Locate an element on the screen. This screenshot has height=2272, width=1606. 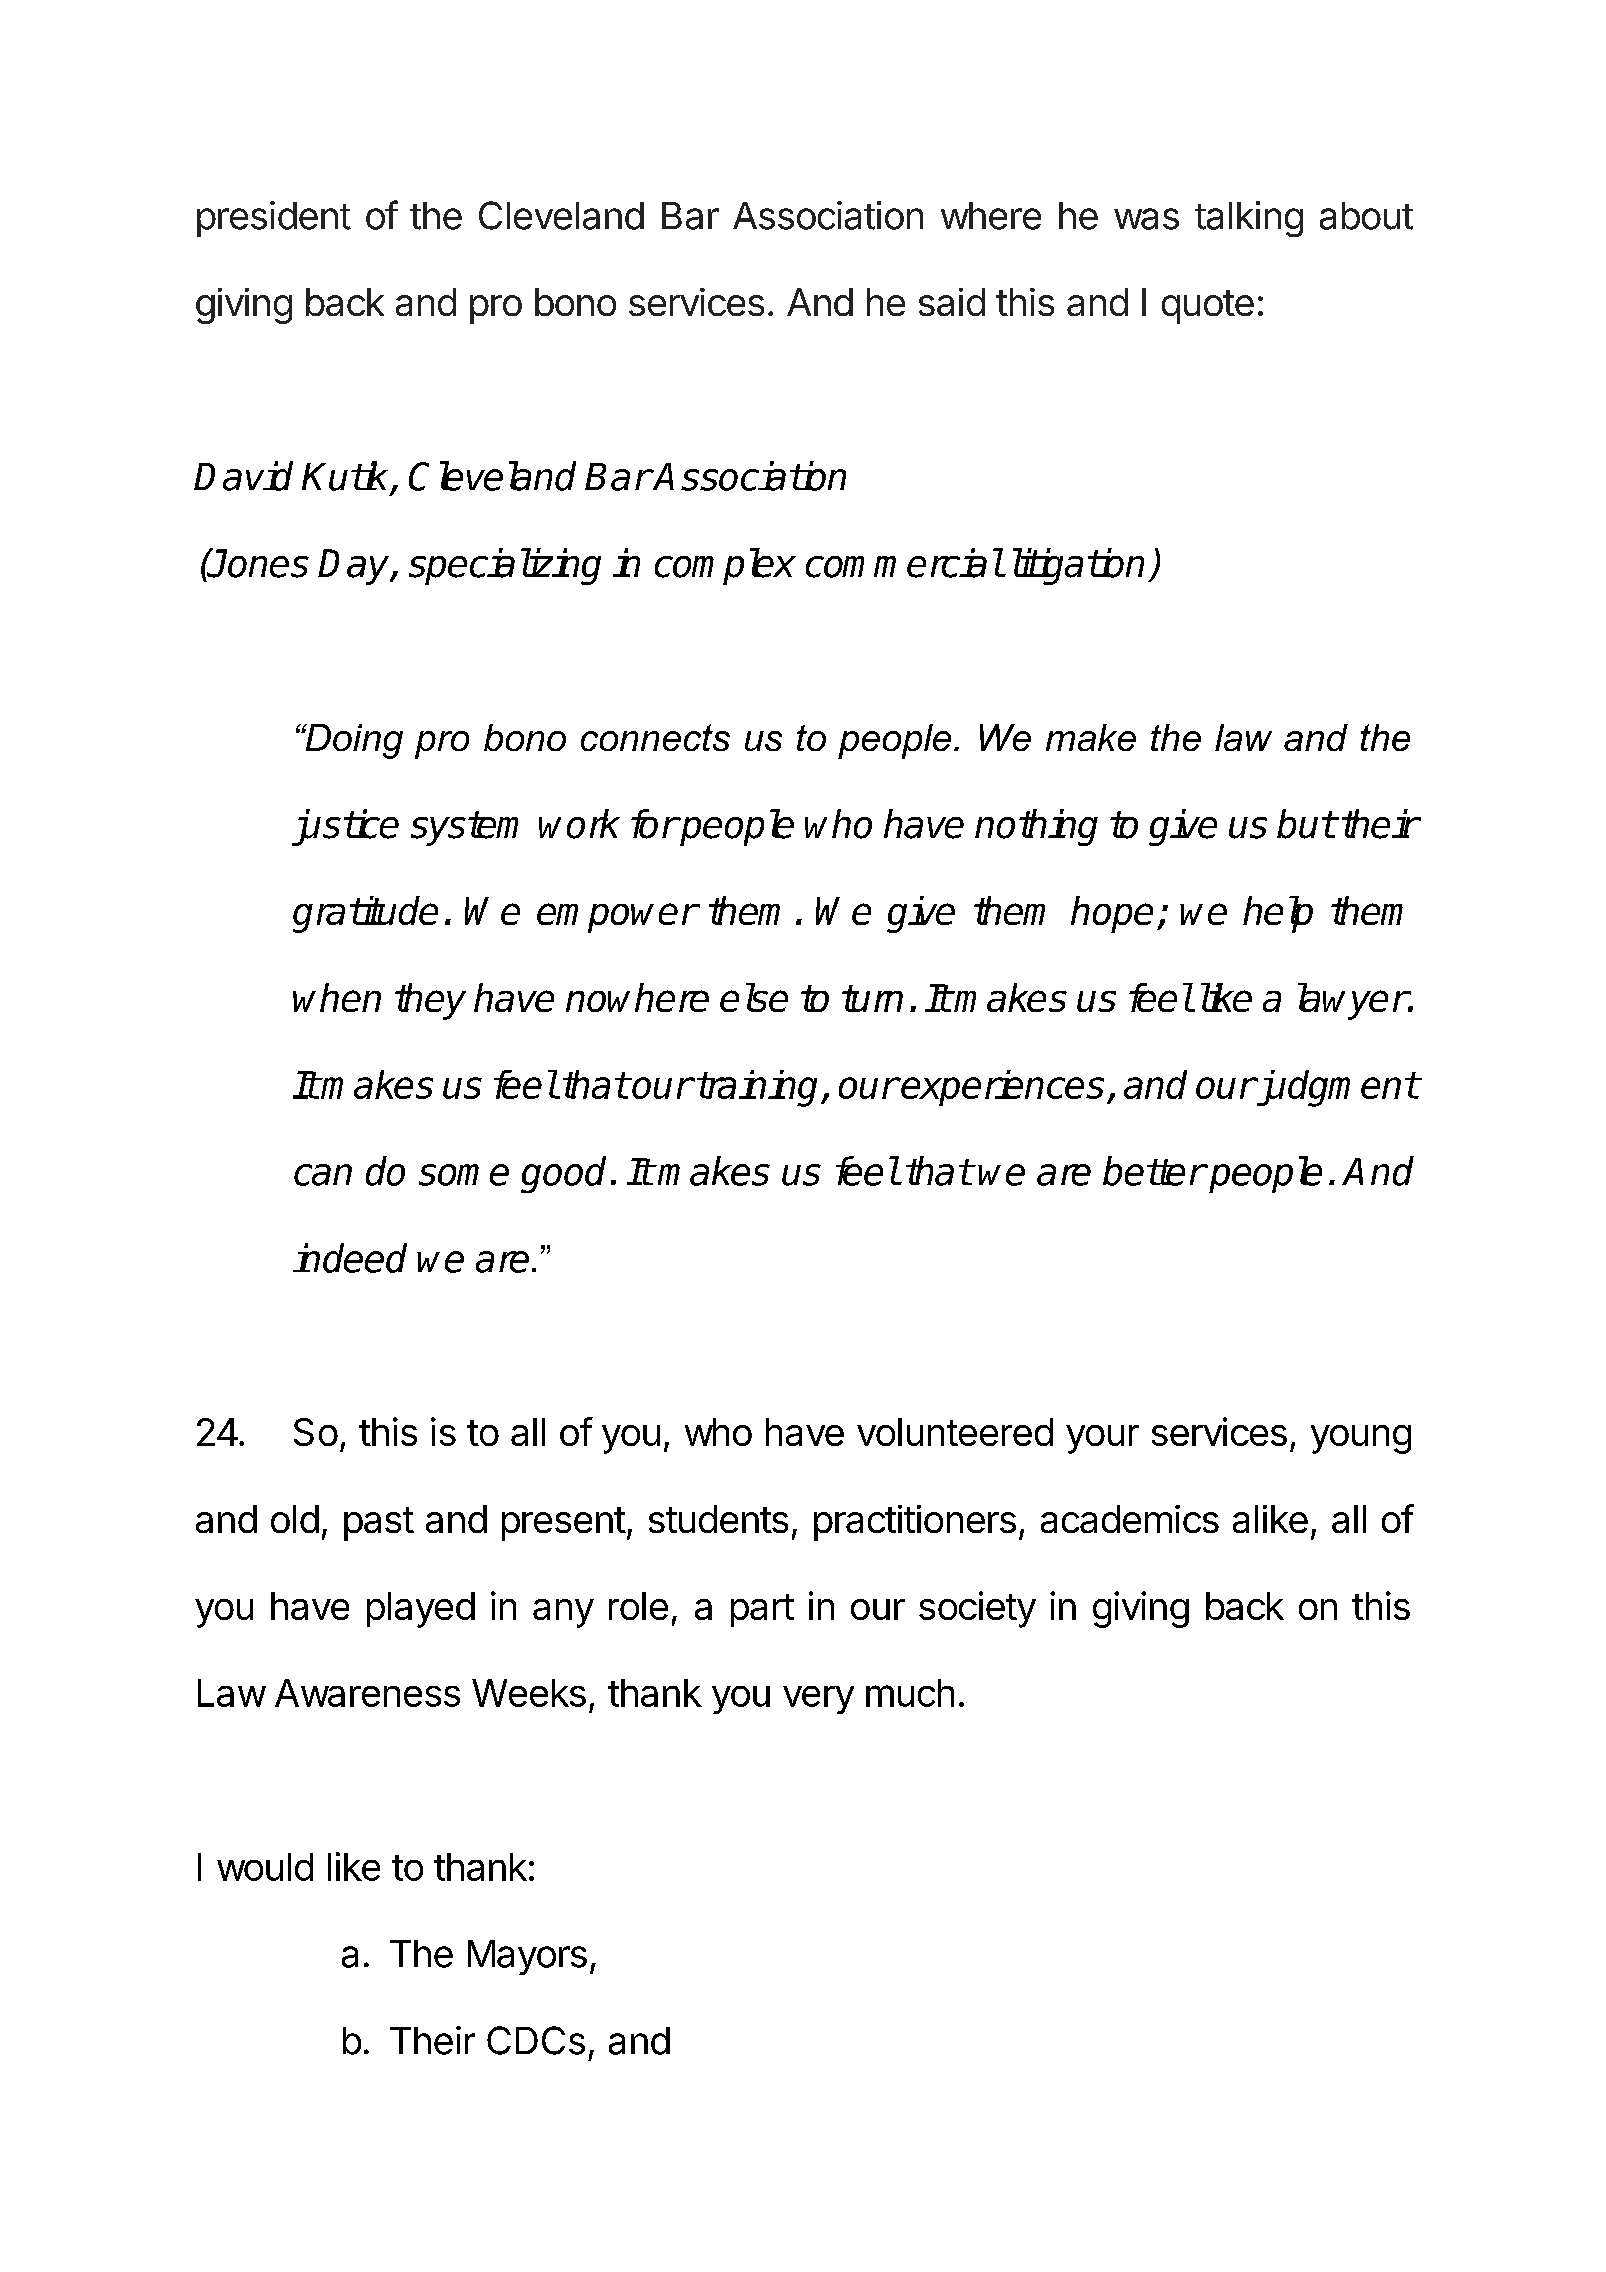
students is located at coordinates (718, 1519).
